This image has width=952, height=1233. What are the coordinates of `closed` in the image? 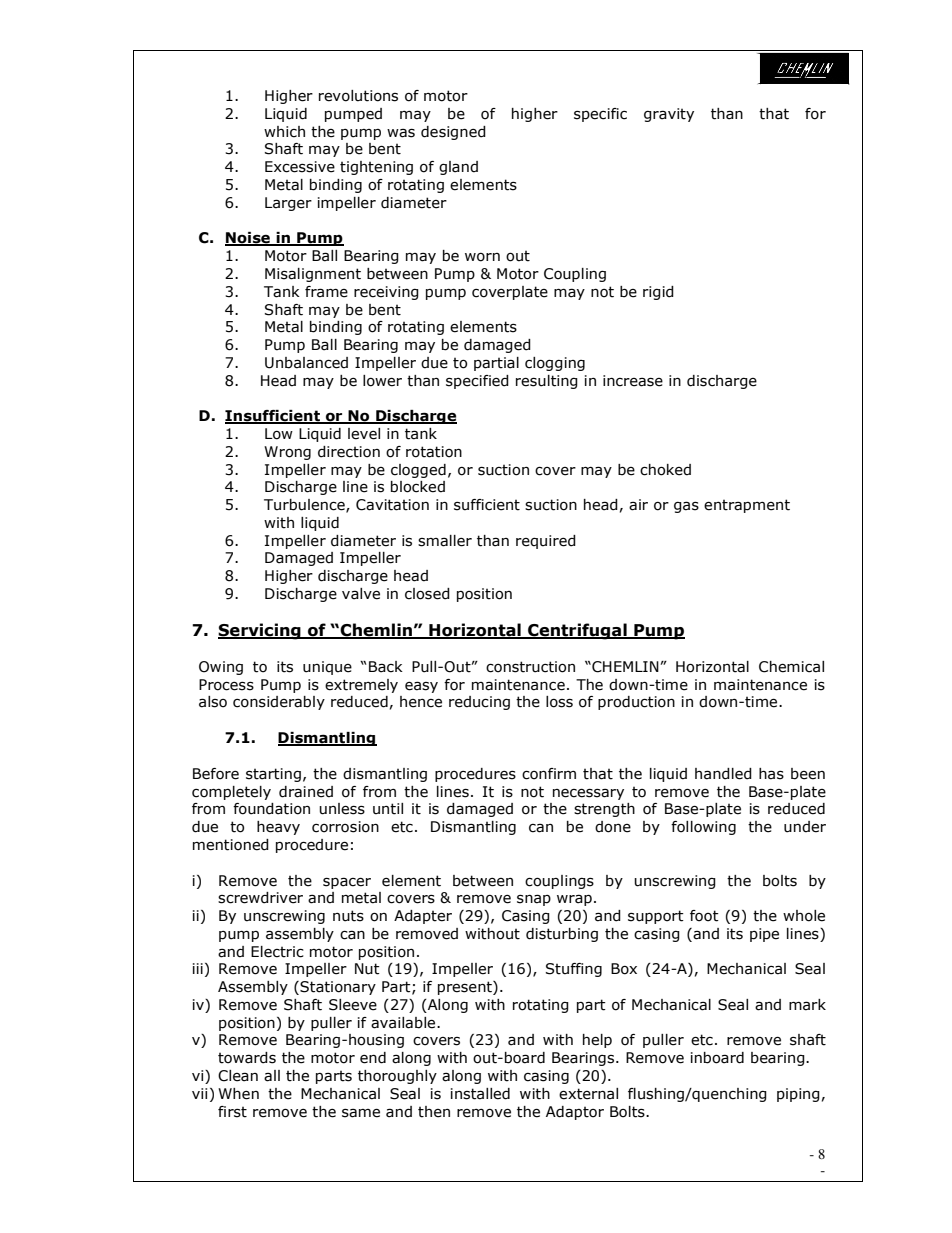 It's located at (427, 594).
